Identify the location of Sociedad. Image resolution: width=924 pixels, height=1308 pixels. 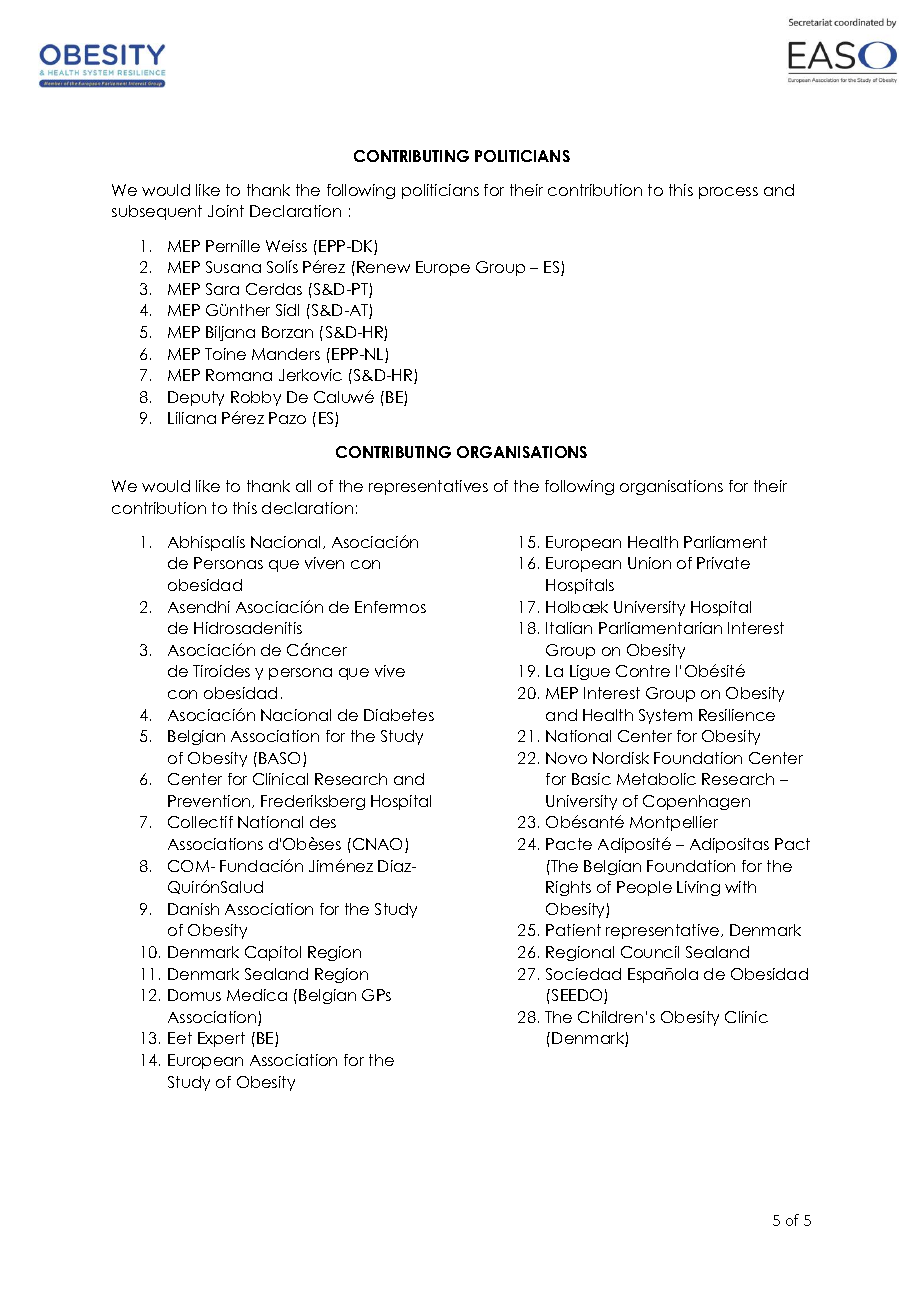
(583, 974).
